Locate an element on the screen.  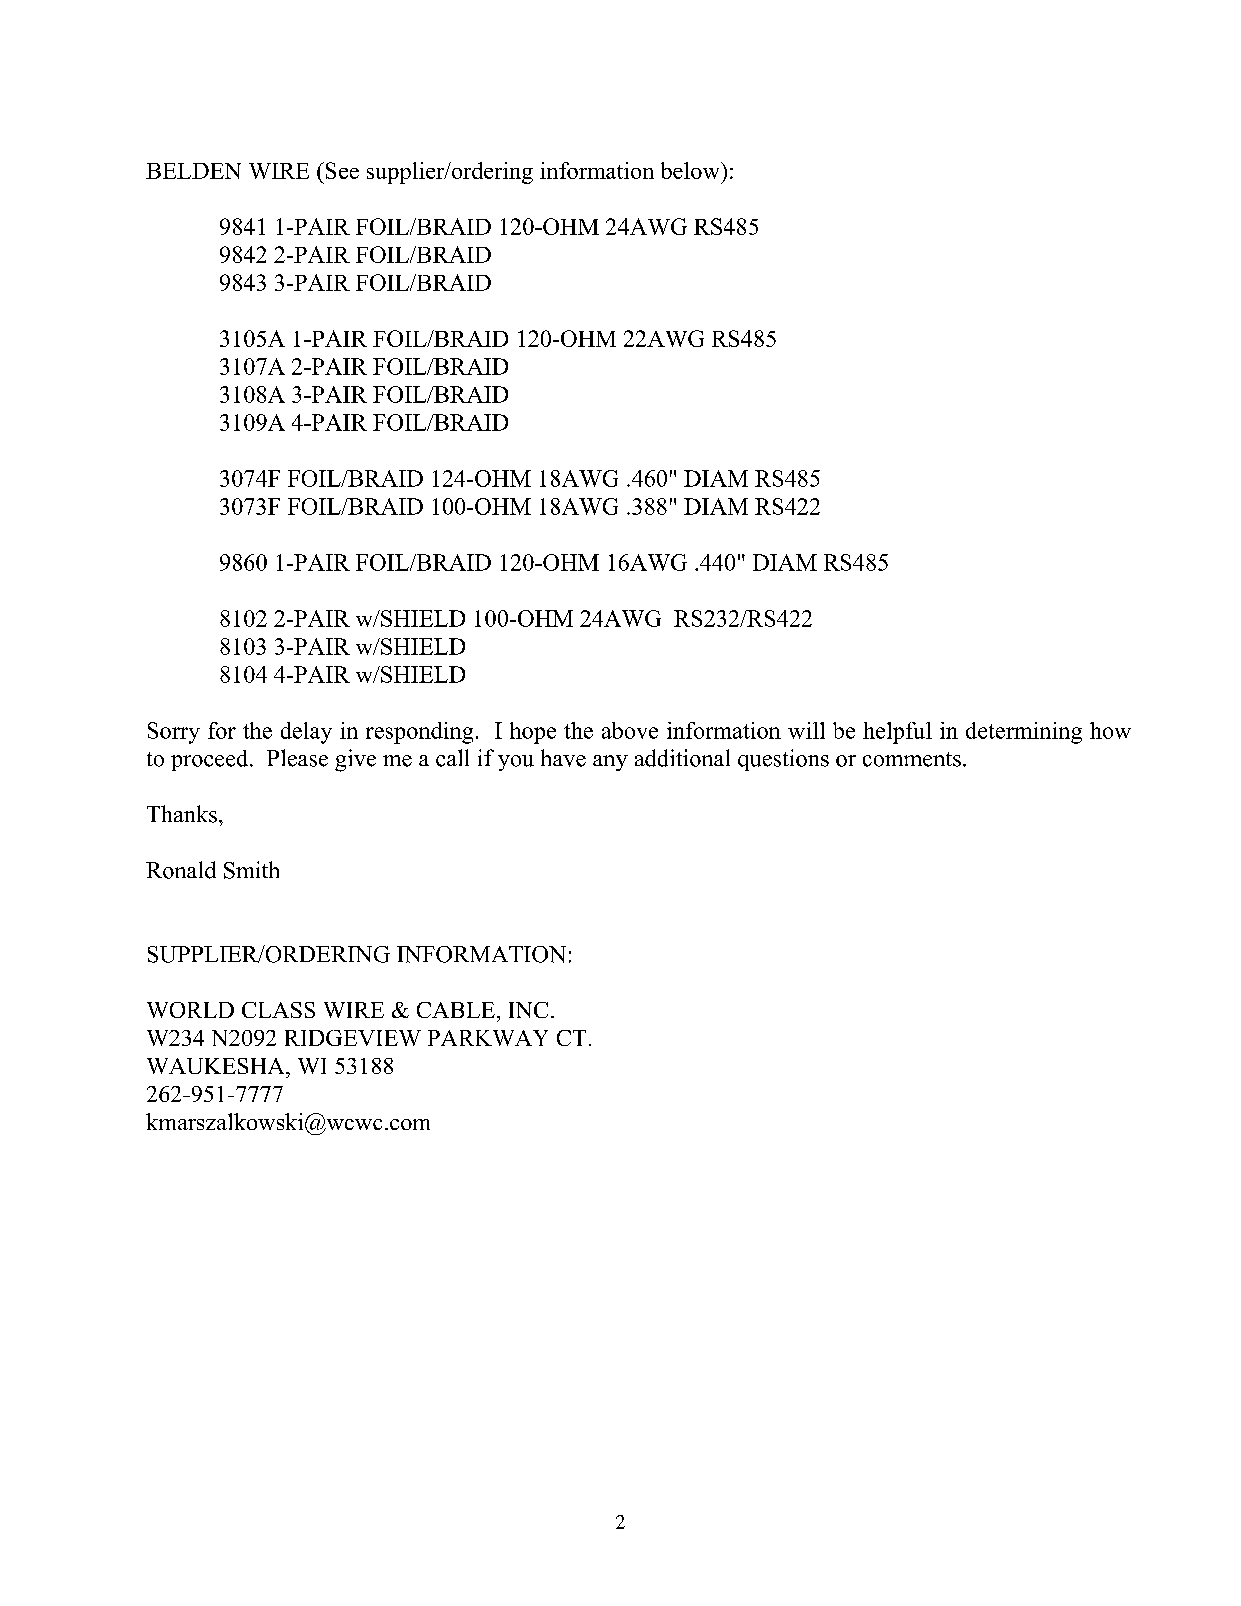
below is located at coordinates (691, 170).
